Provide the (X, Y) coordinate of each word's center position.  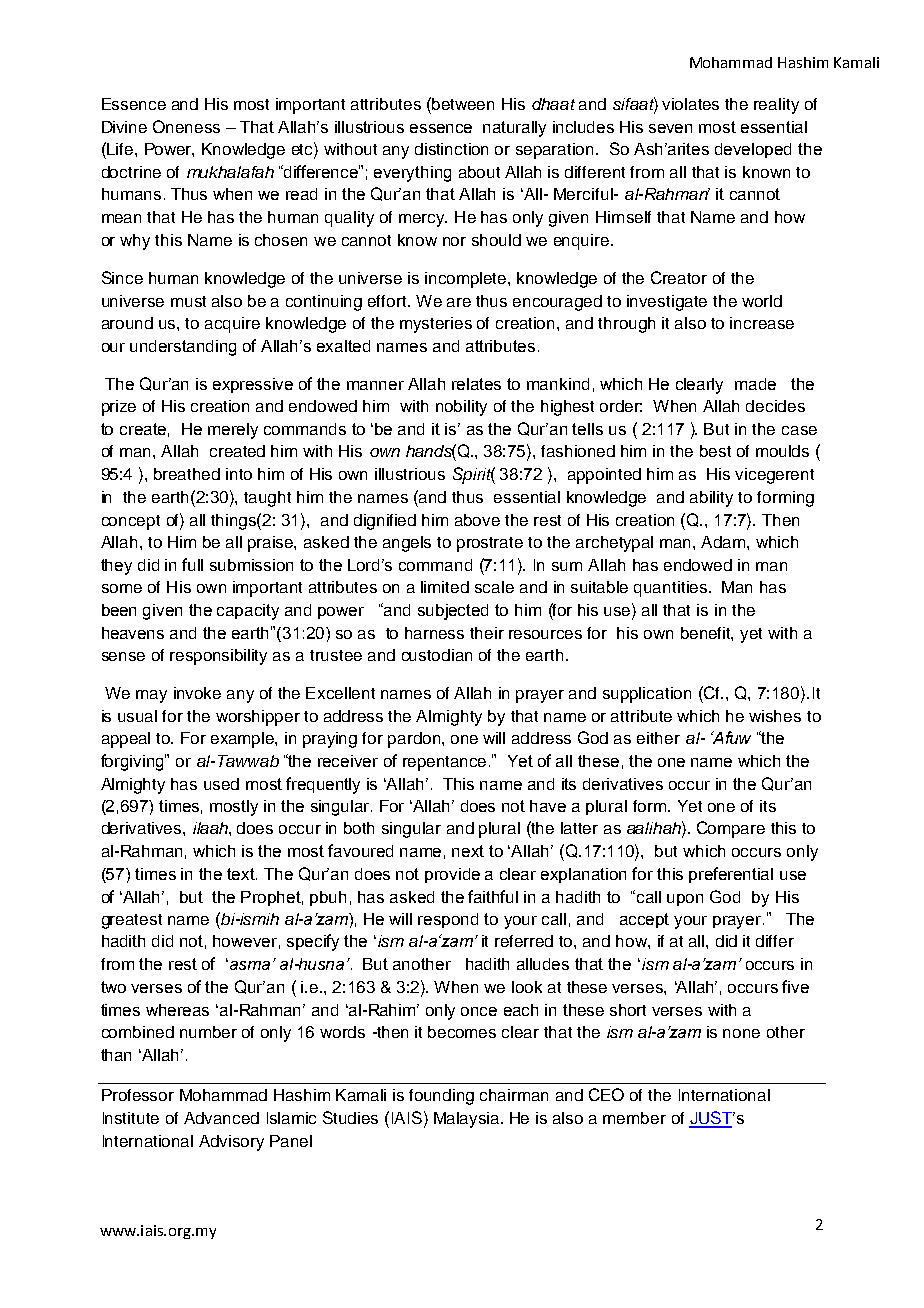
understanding (183, 348)
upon (685, 900)
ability (711, 499)
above (477, 520)
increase (762, 323)
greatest (132, 921)
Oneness (186, 126)
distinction (451, 149)
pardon (415, 740)
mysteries (436, 325)
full (192, 564)
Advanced (221, 1118)
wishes (775, 716)
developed (753, 150)
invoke (197, 693)
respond (448, 920)
